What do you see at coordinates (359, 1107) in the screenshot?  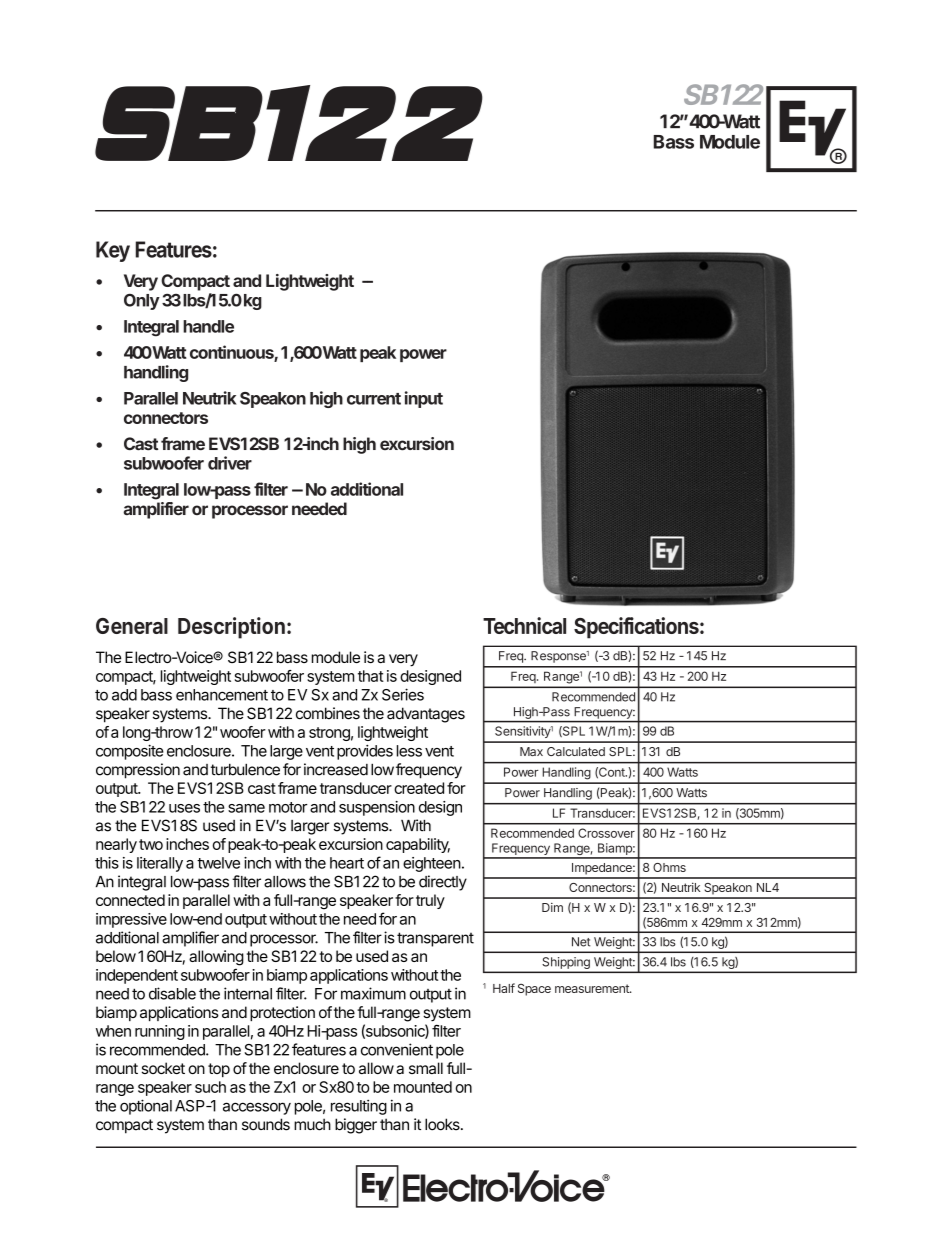 I see `resulting` at bounding box center [359, 1107].
